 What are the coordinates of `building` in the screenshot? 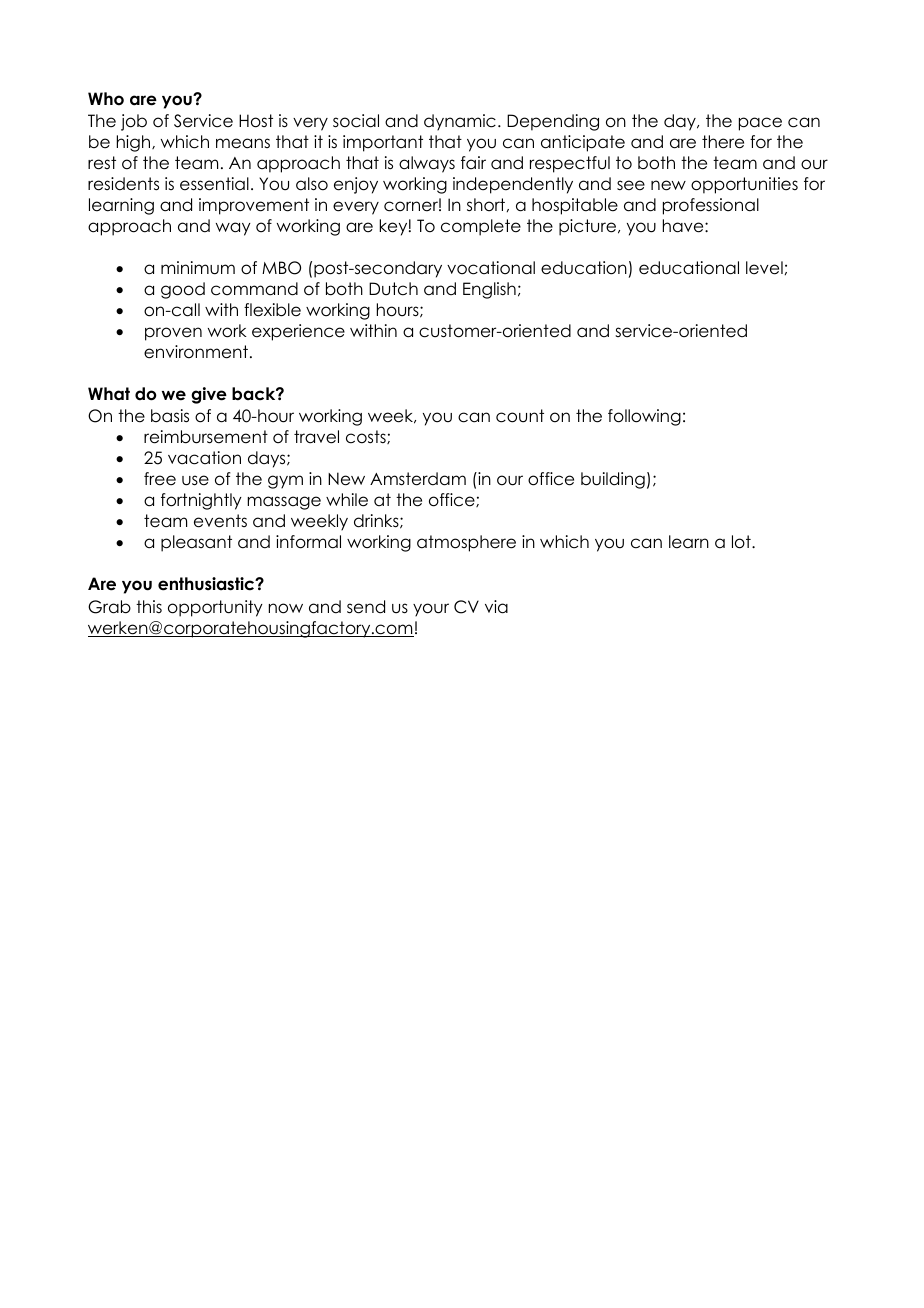 It's located at (613, 480).
